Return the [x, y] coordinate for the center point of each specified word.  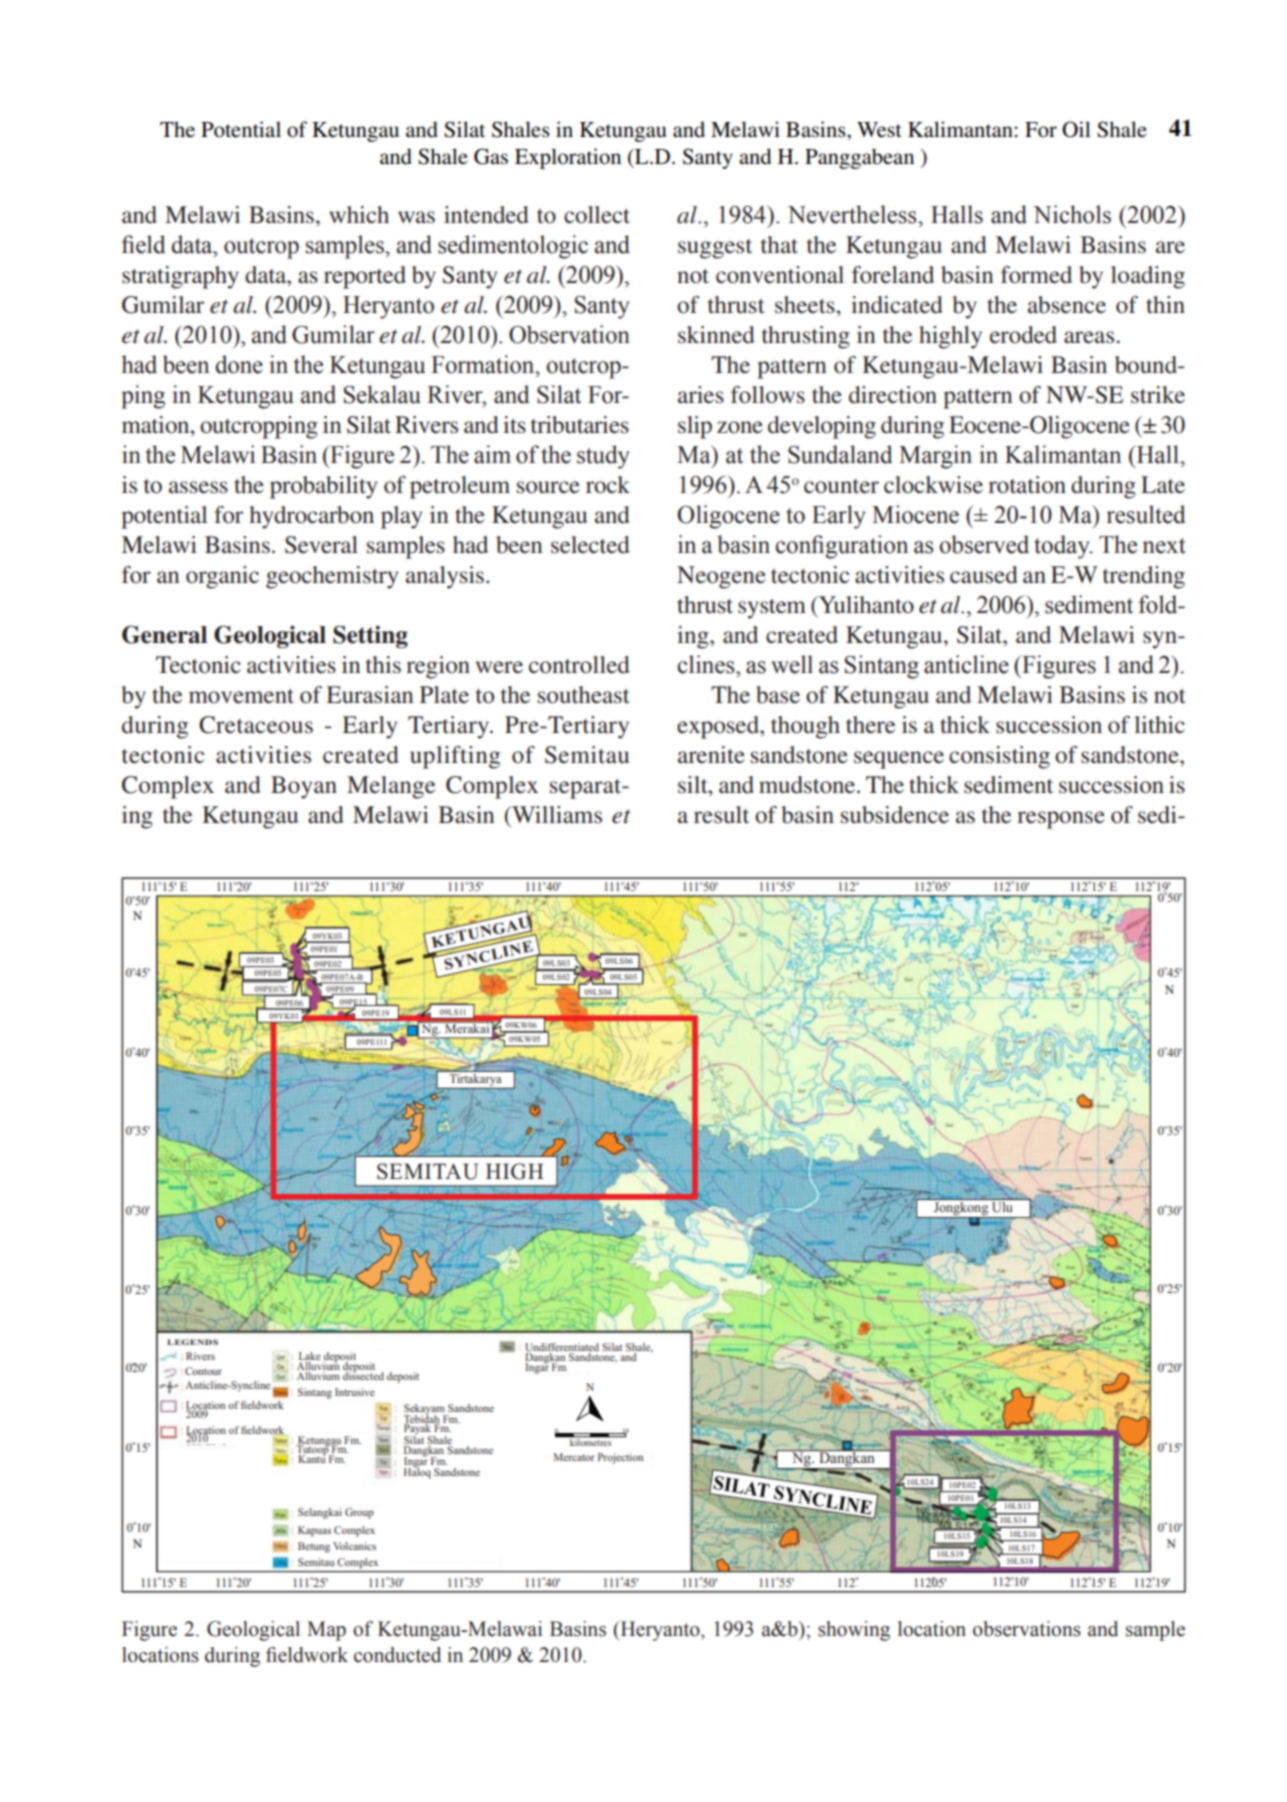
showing [854, 1631]
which [359, 215]
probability [323, 487]
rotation [1027, 485]
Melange [391, 787]
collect [597, 215]
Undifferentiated [562, 1348]
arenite [711, 755]
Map [326, 1631]
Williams [556, 815]
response [1061, 820]
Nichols [1072, 214]
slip [695, 427]
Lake [310, 1357]
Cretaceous [256, 725]
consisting [999, 757]
